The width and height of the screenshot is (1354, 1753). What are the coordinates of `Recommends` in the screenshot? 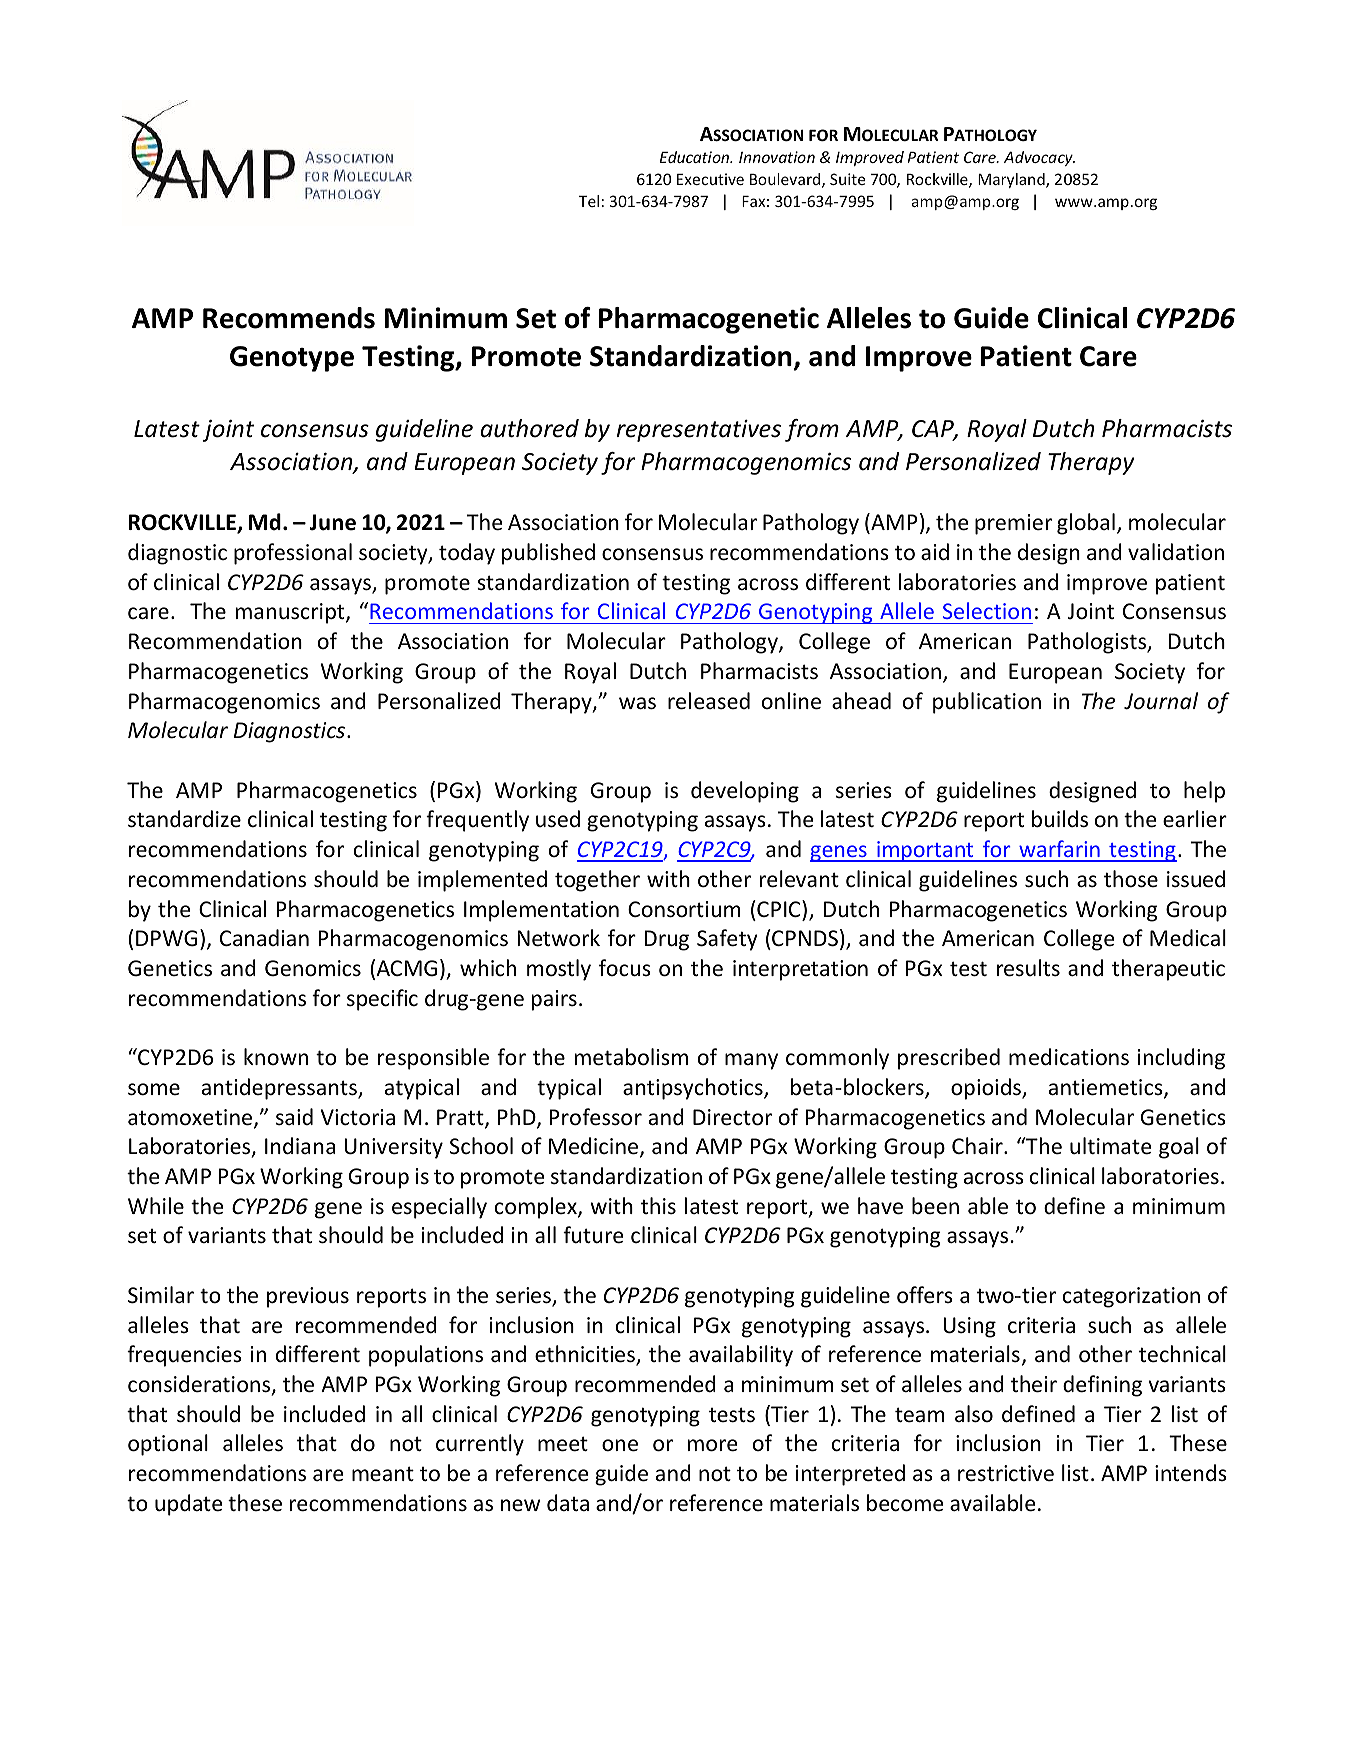 It's located at (289, 318).
